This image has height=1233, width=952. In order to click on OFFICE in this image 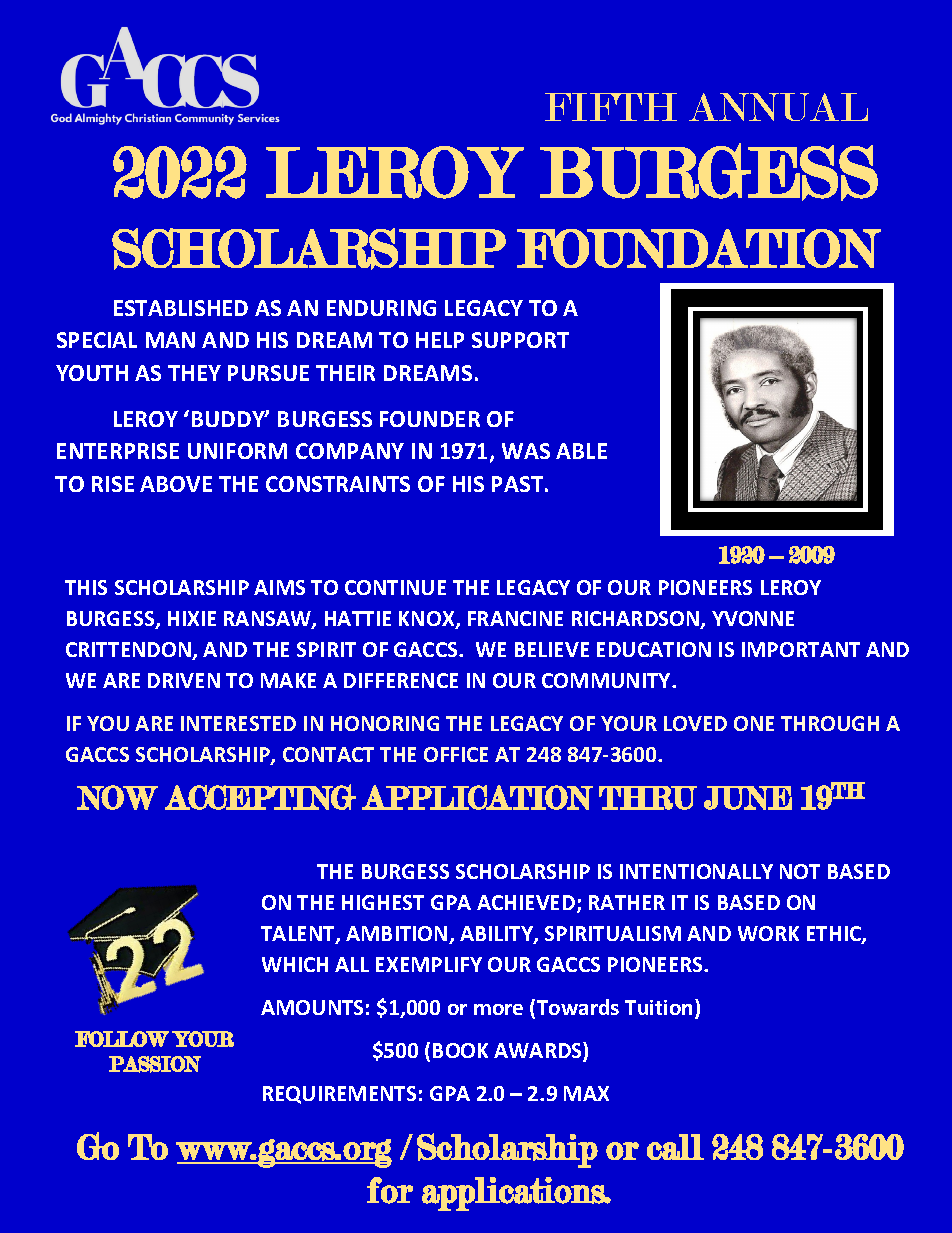, I will do `click(456, 754)`.
